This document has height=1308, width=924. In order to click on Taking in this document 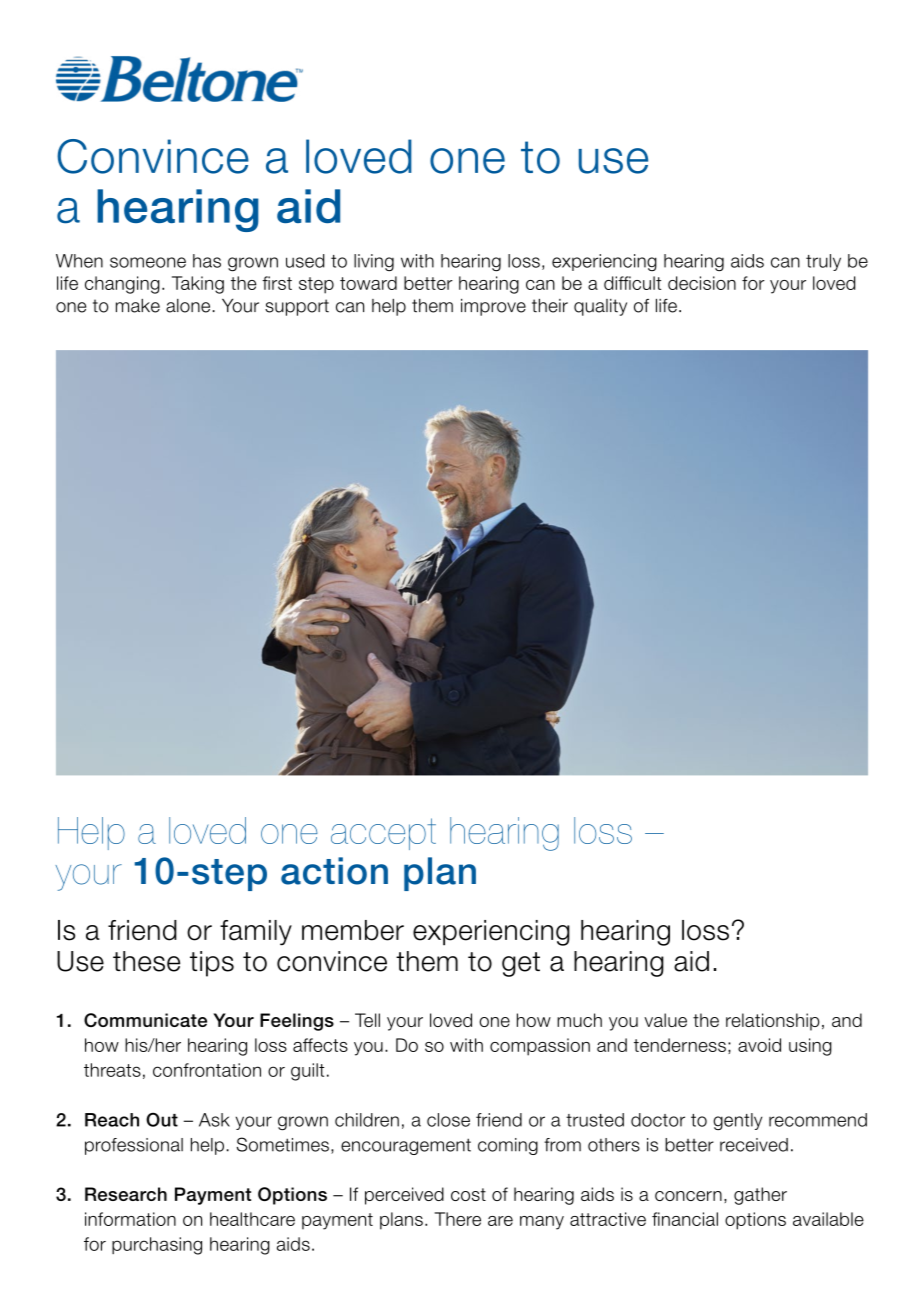, I will do `click(198, 285)`.
